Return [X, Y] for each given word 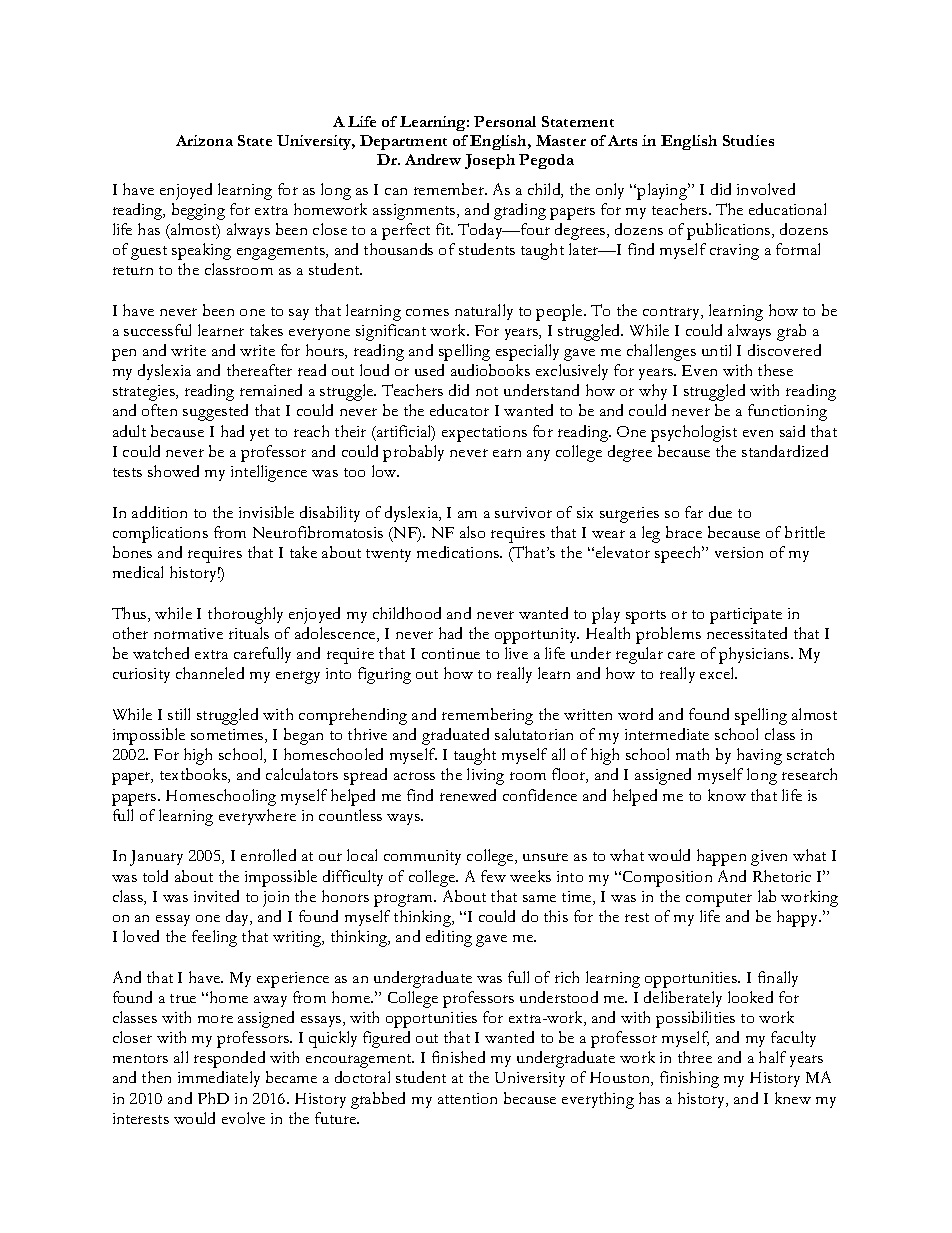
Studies [748, 140]
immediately [219, 1079]
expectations [484, 434]
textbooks [194, 775]
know [727, 795]
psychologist [694, 433]
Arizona [204, 140]
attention [467, 1098]
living [485, 776]
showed [173, 471]
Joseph [490, 161]
